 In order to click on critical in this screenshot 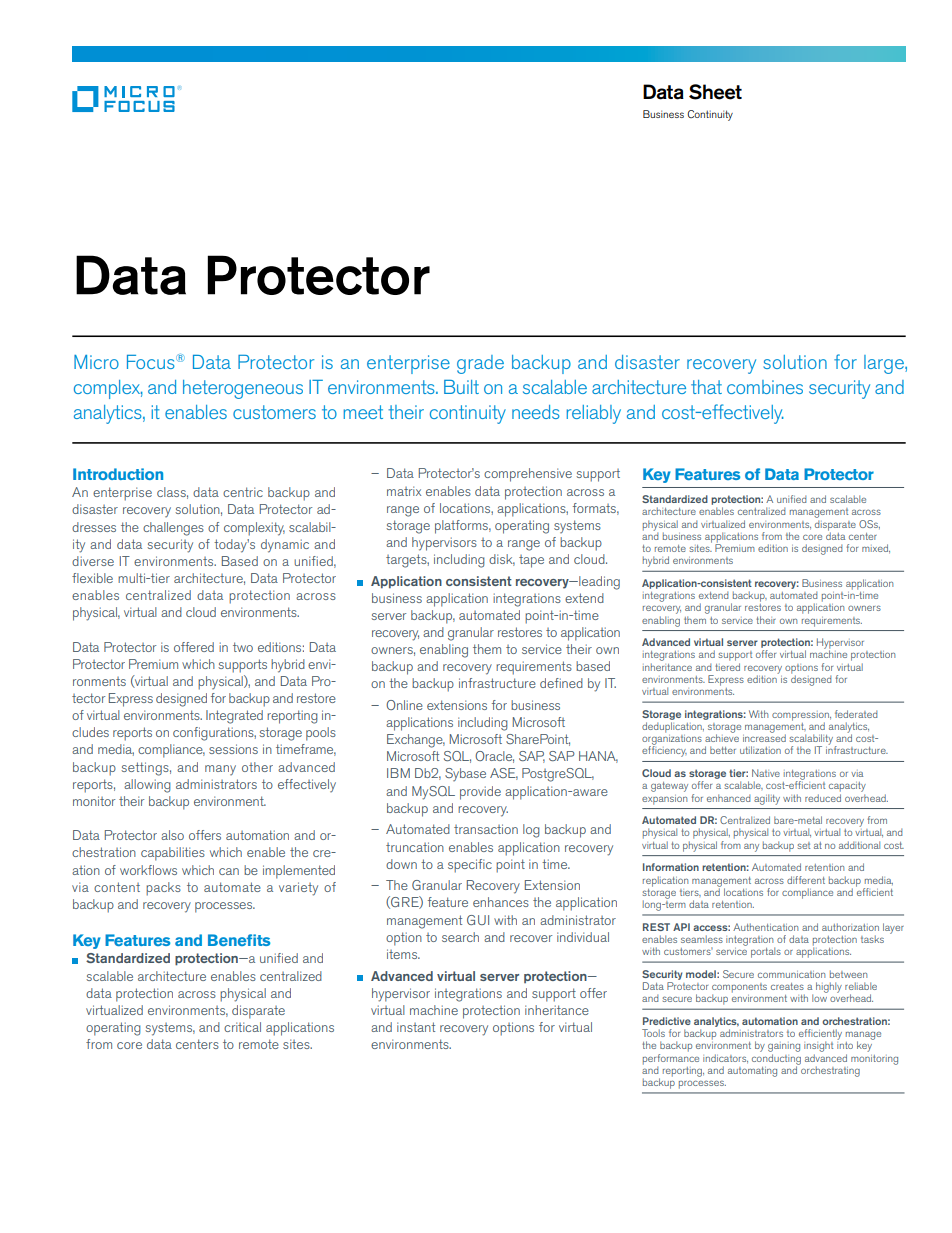, I will do `click(242, 1027)`.
